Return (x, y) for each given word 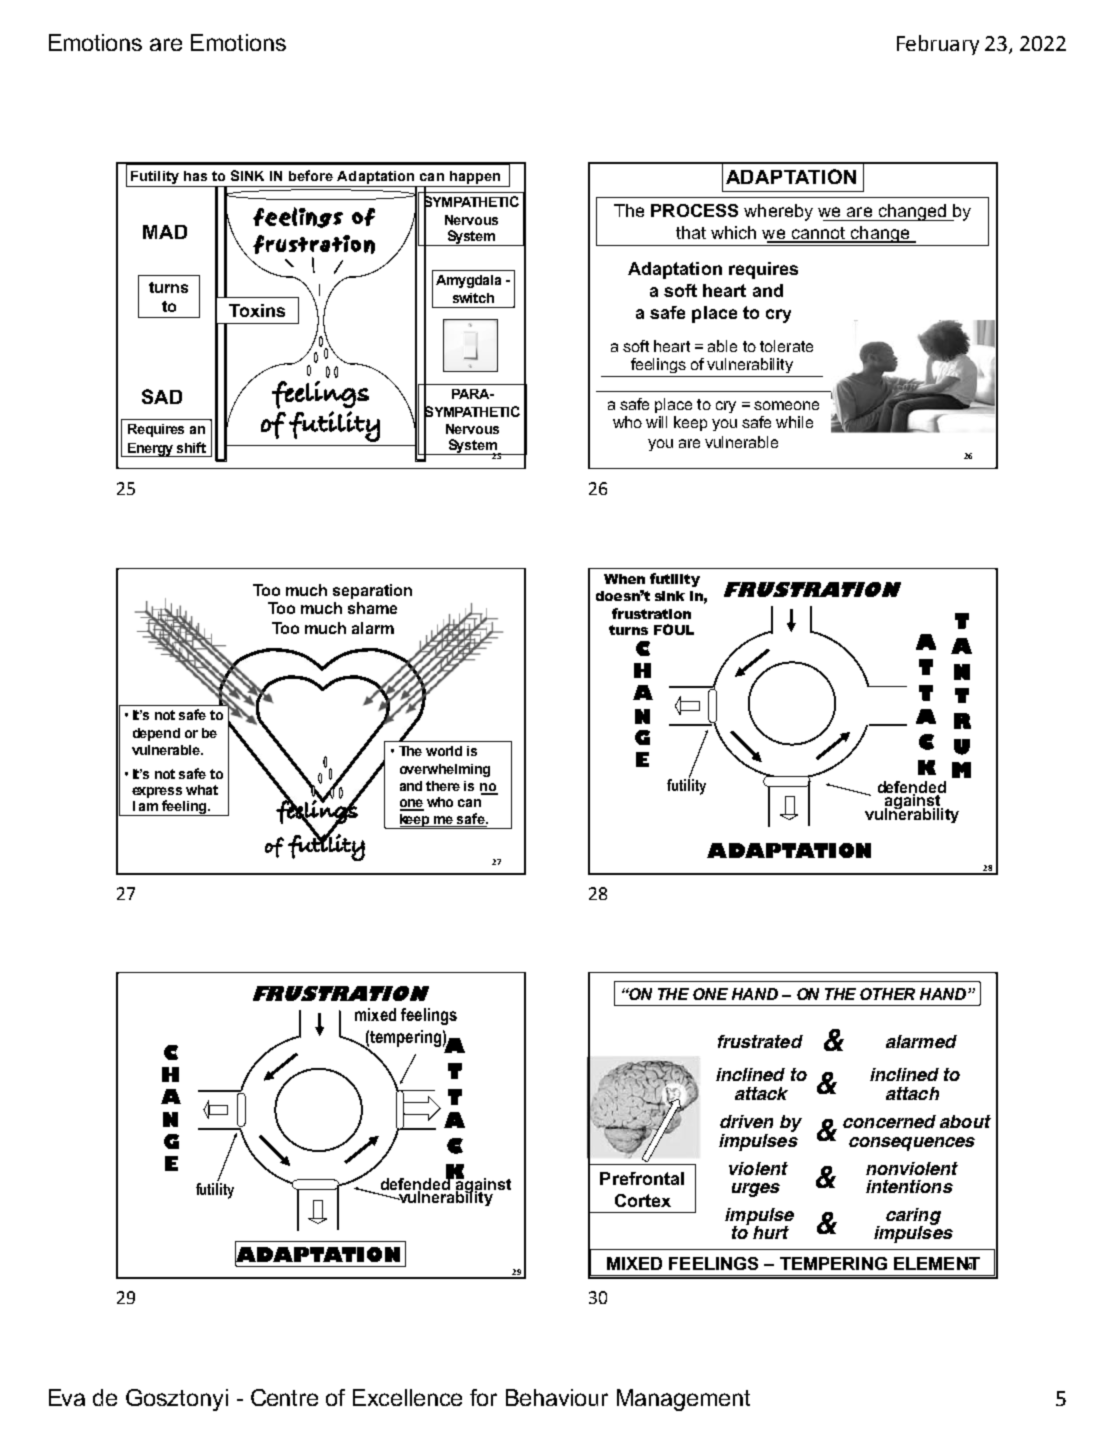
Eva (67, 1397)
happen (475, 177)
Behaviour (557, 1397)
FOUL (674, 629)
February (938, 45)
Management (683, 1400)
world (444, 751)
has (195, 176)
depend (156, 734)
